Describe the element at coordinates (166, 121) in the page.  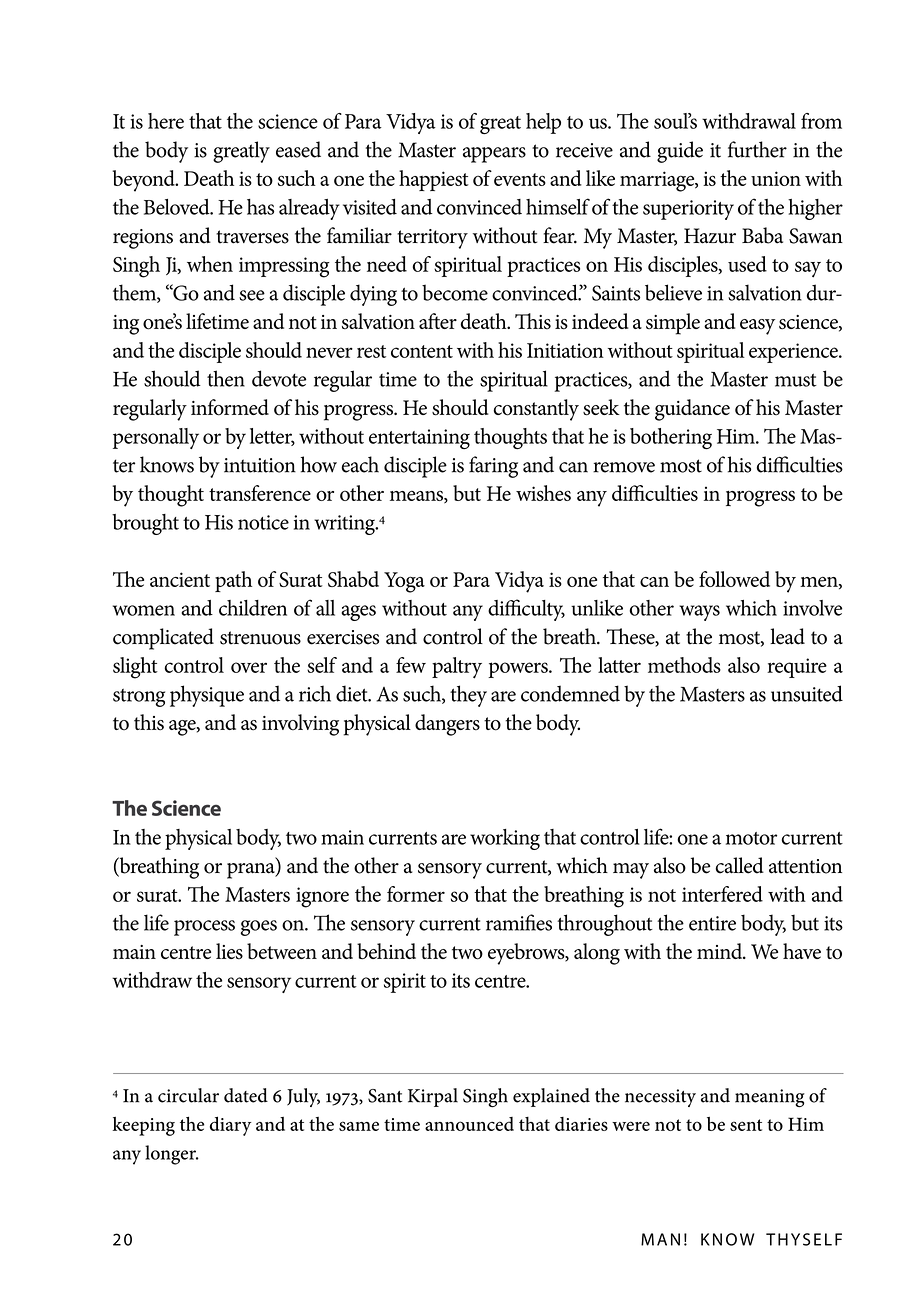
I see `here` at that location.
